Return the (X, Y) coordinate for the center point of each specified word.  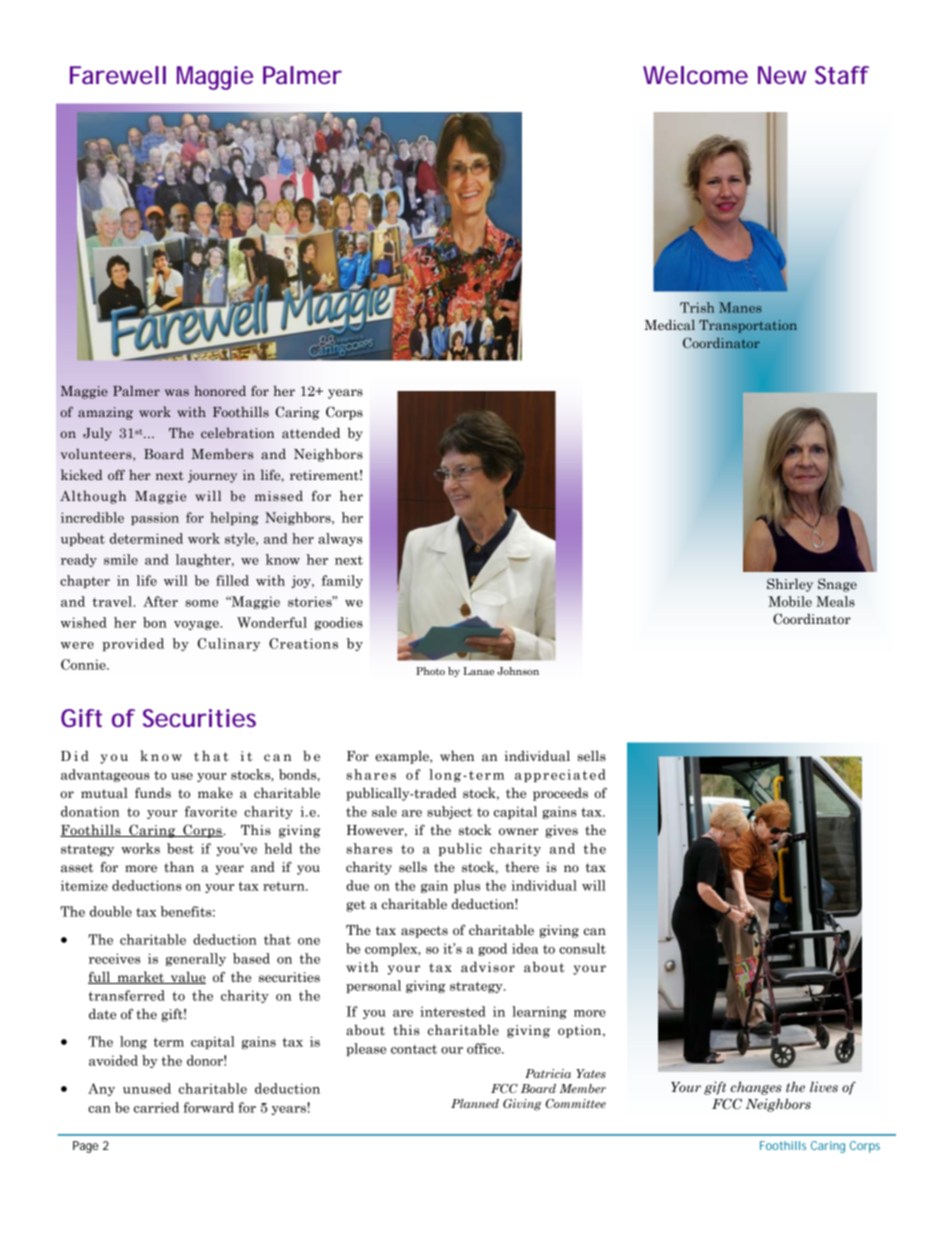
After (160, 601)
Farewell (118, 75)
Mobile (790, 601)
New (782, 75)
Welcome (695, 75)
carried (156, 1107)
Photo (430, 671)
